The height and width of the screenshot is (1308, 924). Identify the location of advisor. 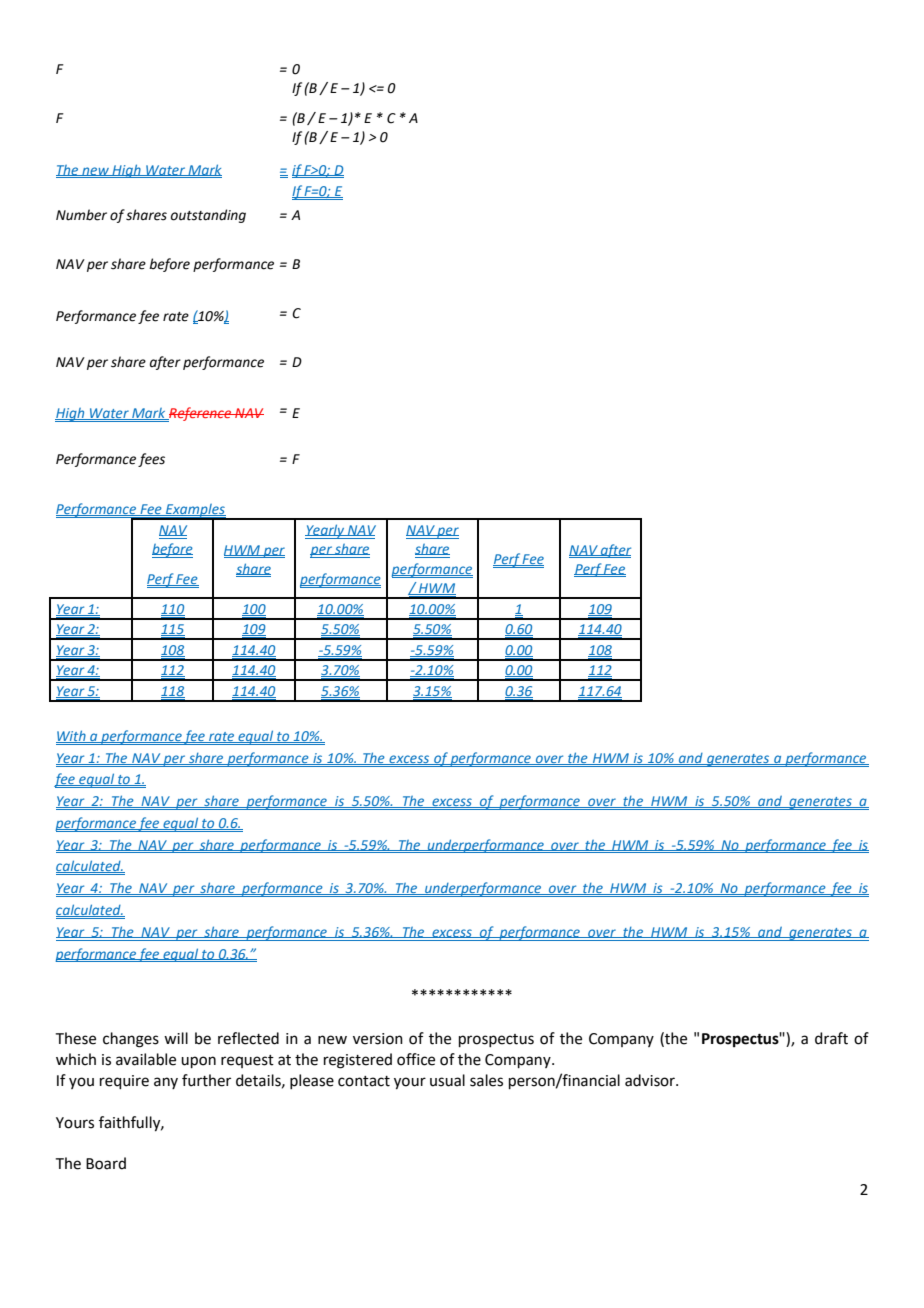
(651, 1080).
